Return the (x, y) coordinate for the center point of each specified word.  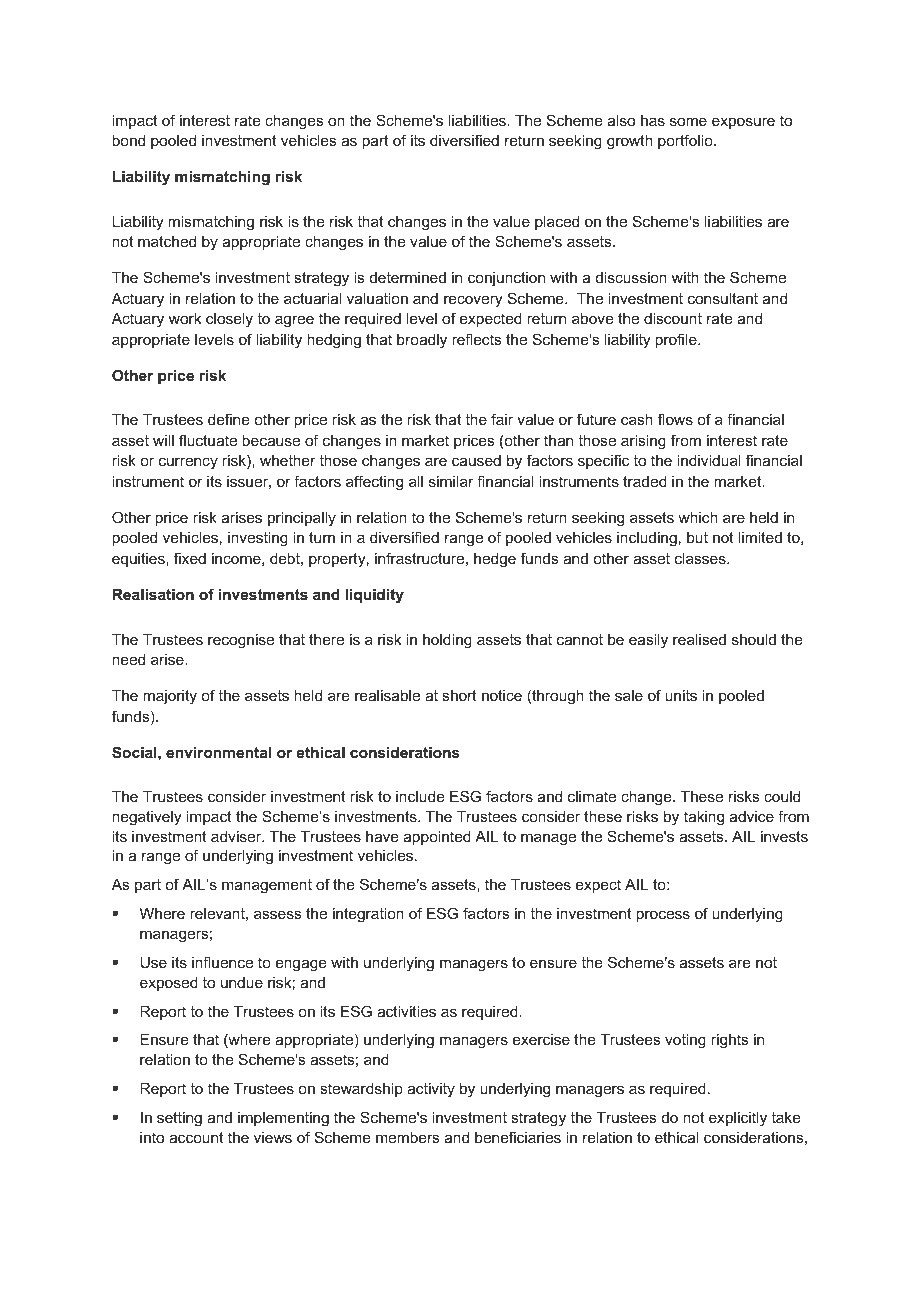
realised (699, 639)
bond (128, 140)
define (229, 419)
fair (502, 419)
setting (179, 1119)
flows (675, 419)
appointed (437, 838)
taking (704, 818)
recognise (241, 641)
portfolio (686, 141)
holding (447, 641)
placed (557, 223)
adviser (237, 836)
